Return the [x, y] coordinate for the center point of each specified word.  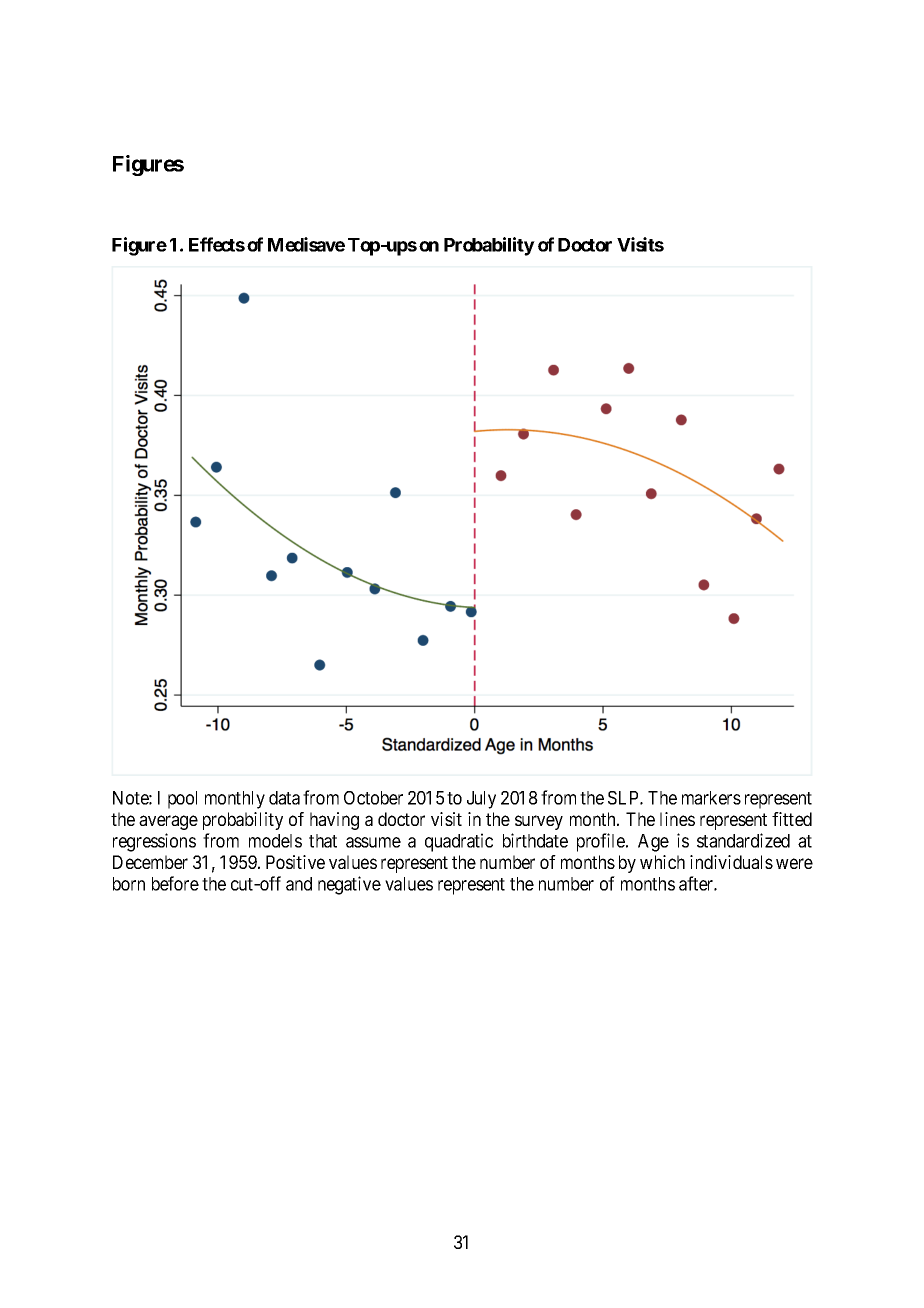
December [150, 862]
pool [182, 800]
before [175, 883]
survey [539, 822]
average [168, 822]
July [481, 800]
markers [711, 798]
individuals [731, 862]
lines [677, 819]
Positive [295, 862]
